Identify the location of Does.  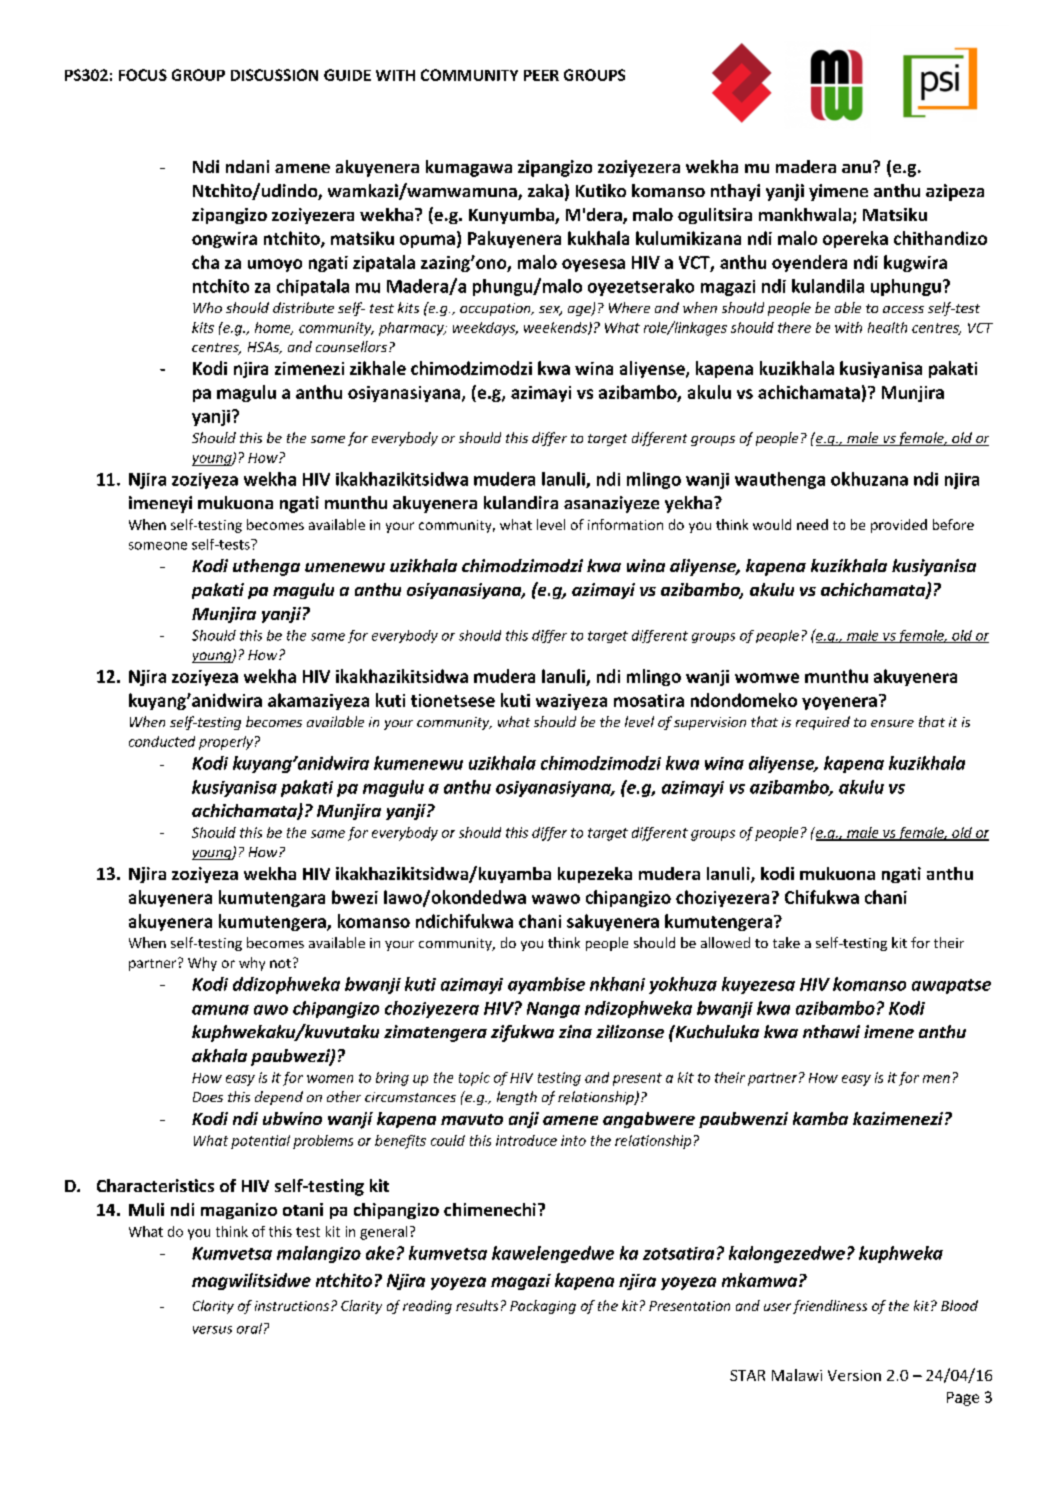
(208, 1097).
